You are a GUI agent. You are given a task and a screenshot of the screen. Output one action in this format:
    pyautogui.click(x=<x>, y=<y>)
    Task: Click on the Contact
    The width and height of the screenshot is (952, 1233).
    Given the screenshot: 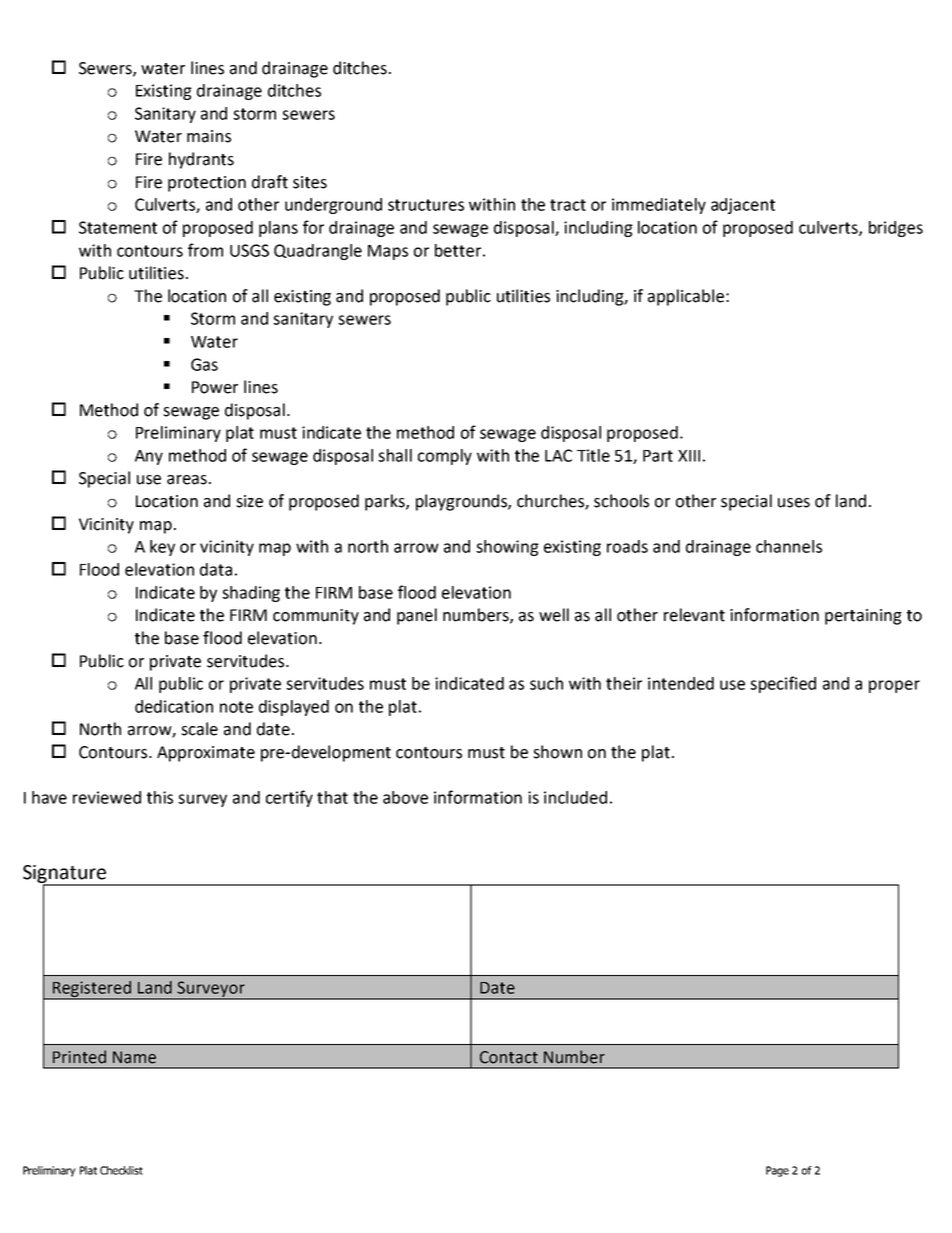 What is the action you would take?
    pyautogui.click(x=509, y=1057)
